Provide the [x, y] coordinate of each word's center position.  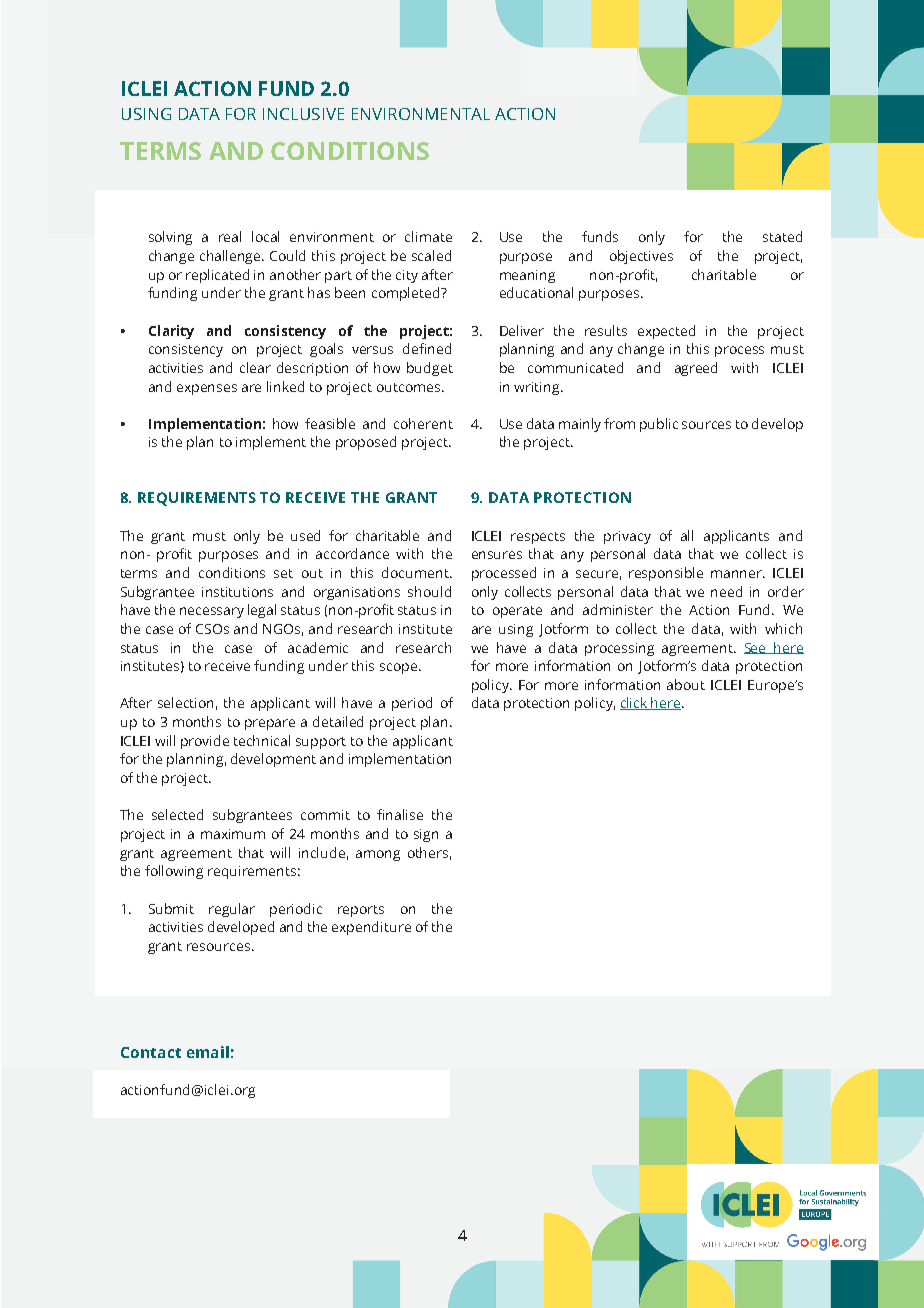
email [208, 1052]
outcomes [408, 387]
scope [398, 668]
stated [782, 236]
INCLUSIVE [303, 114]
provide [205, 742]
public [659, 425]
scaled [431, 255]
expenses [207, 389]
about [686, 684]
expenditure [371, 928]
